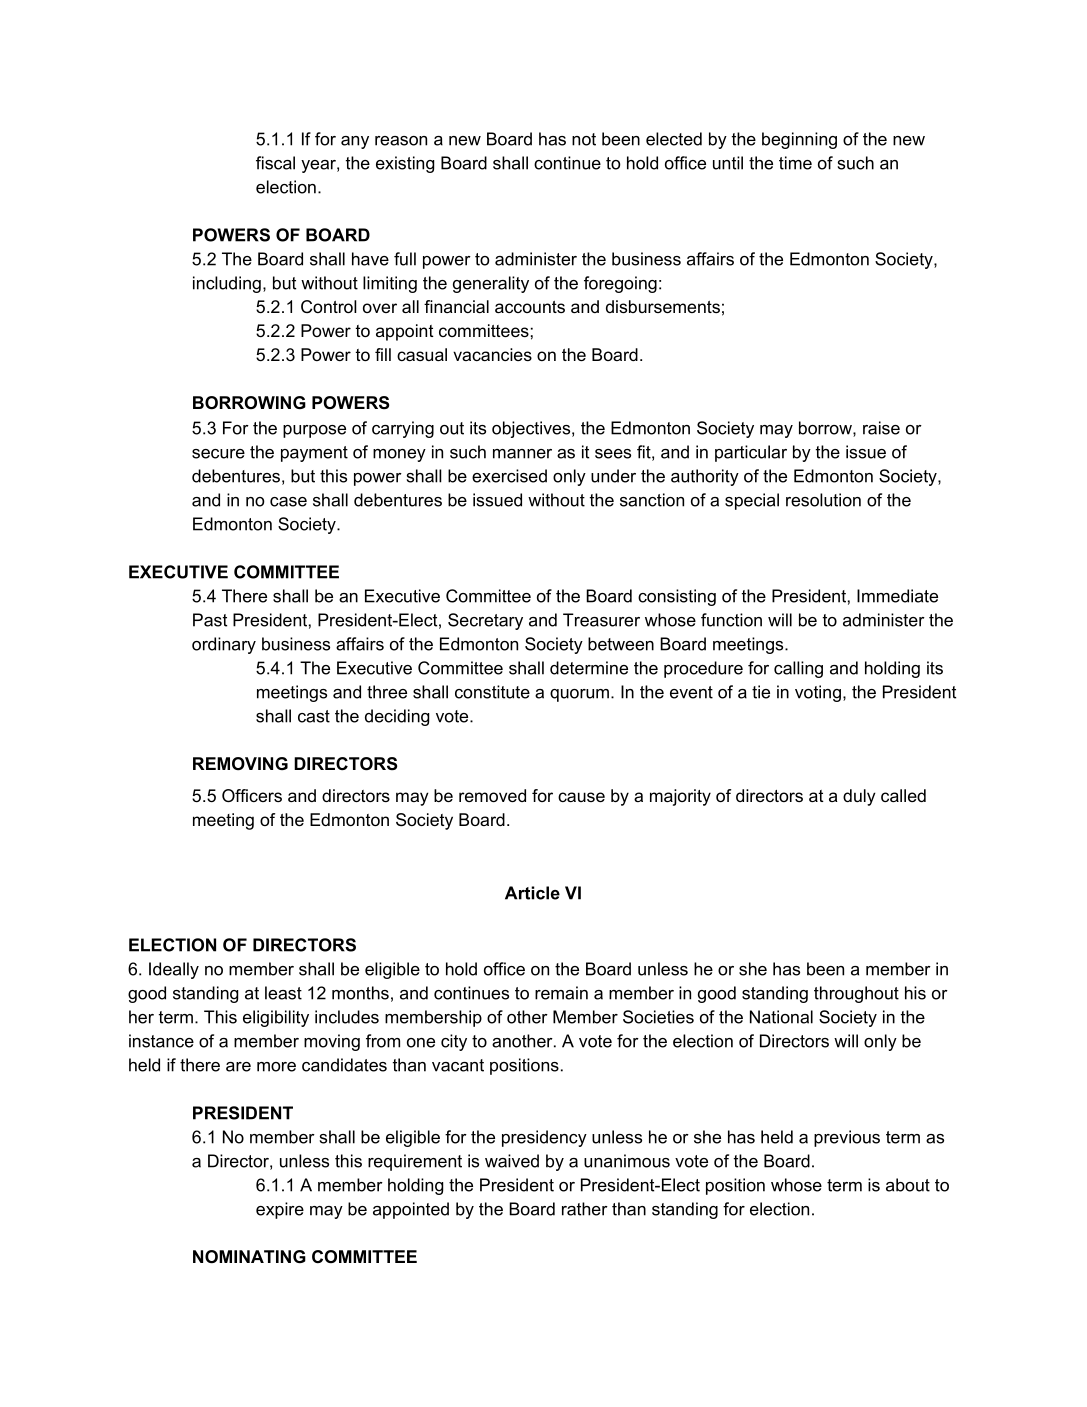  Describe the element at coordinates (818, 693) in the screenshot. I see `voting` at that location.
